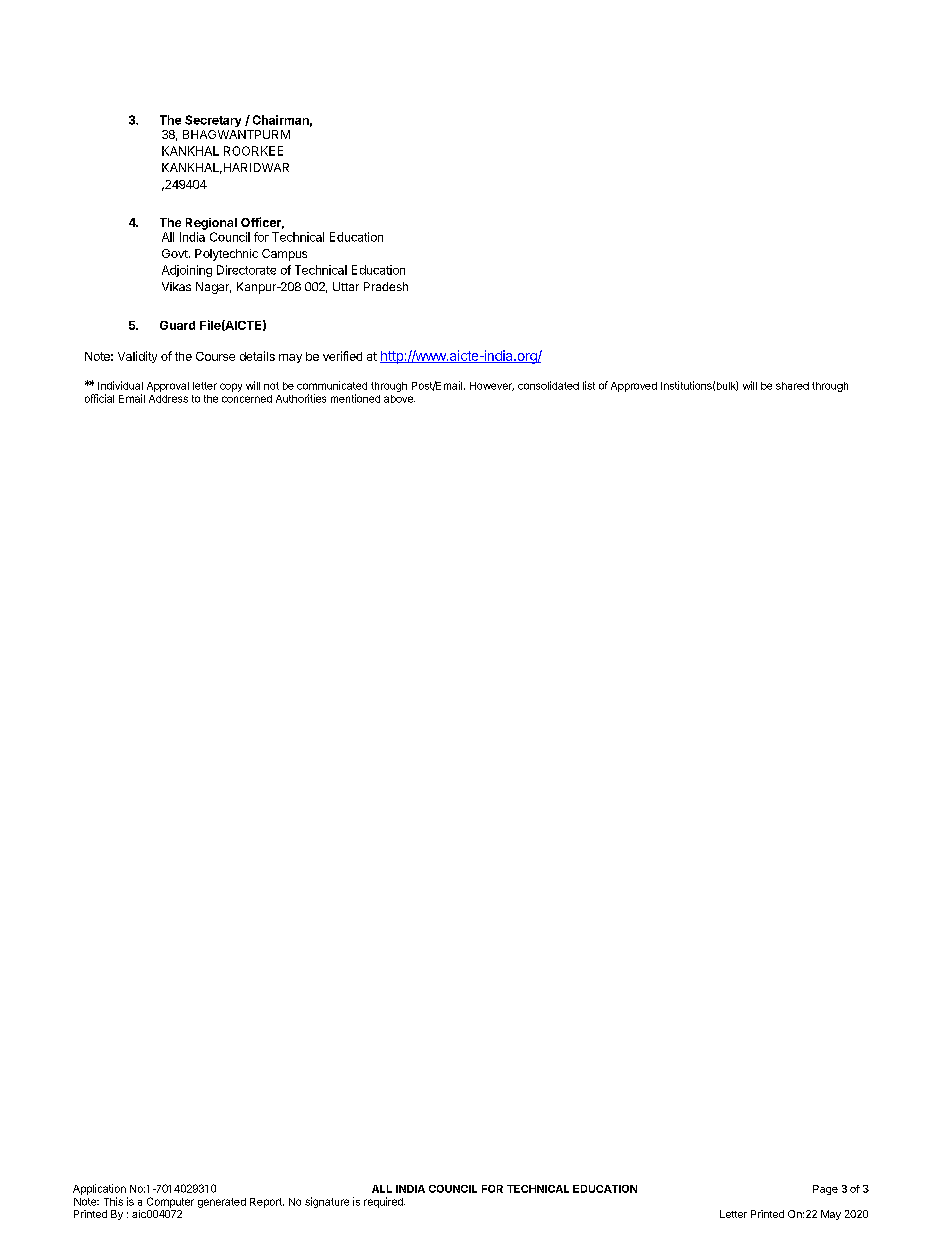  What do you see at coordinates (168, 399) in the document?
I see `Address` at bounding box center [168, 399].
